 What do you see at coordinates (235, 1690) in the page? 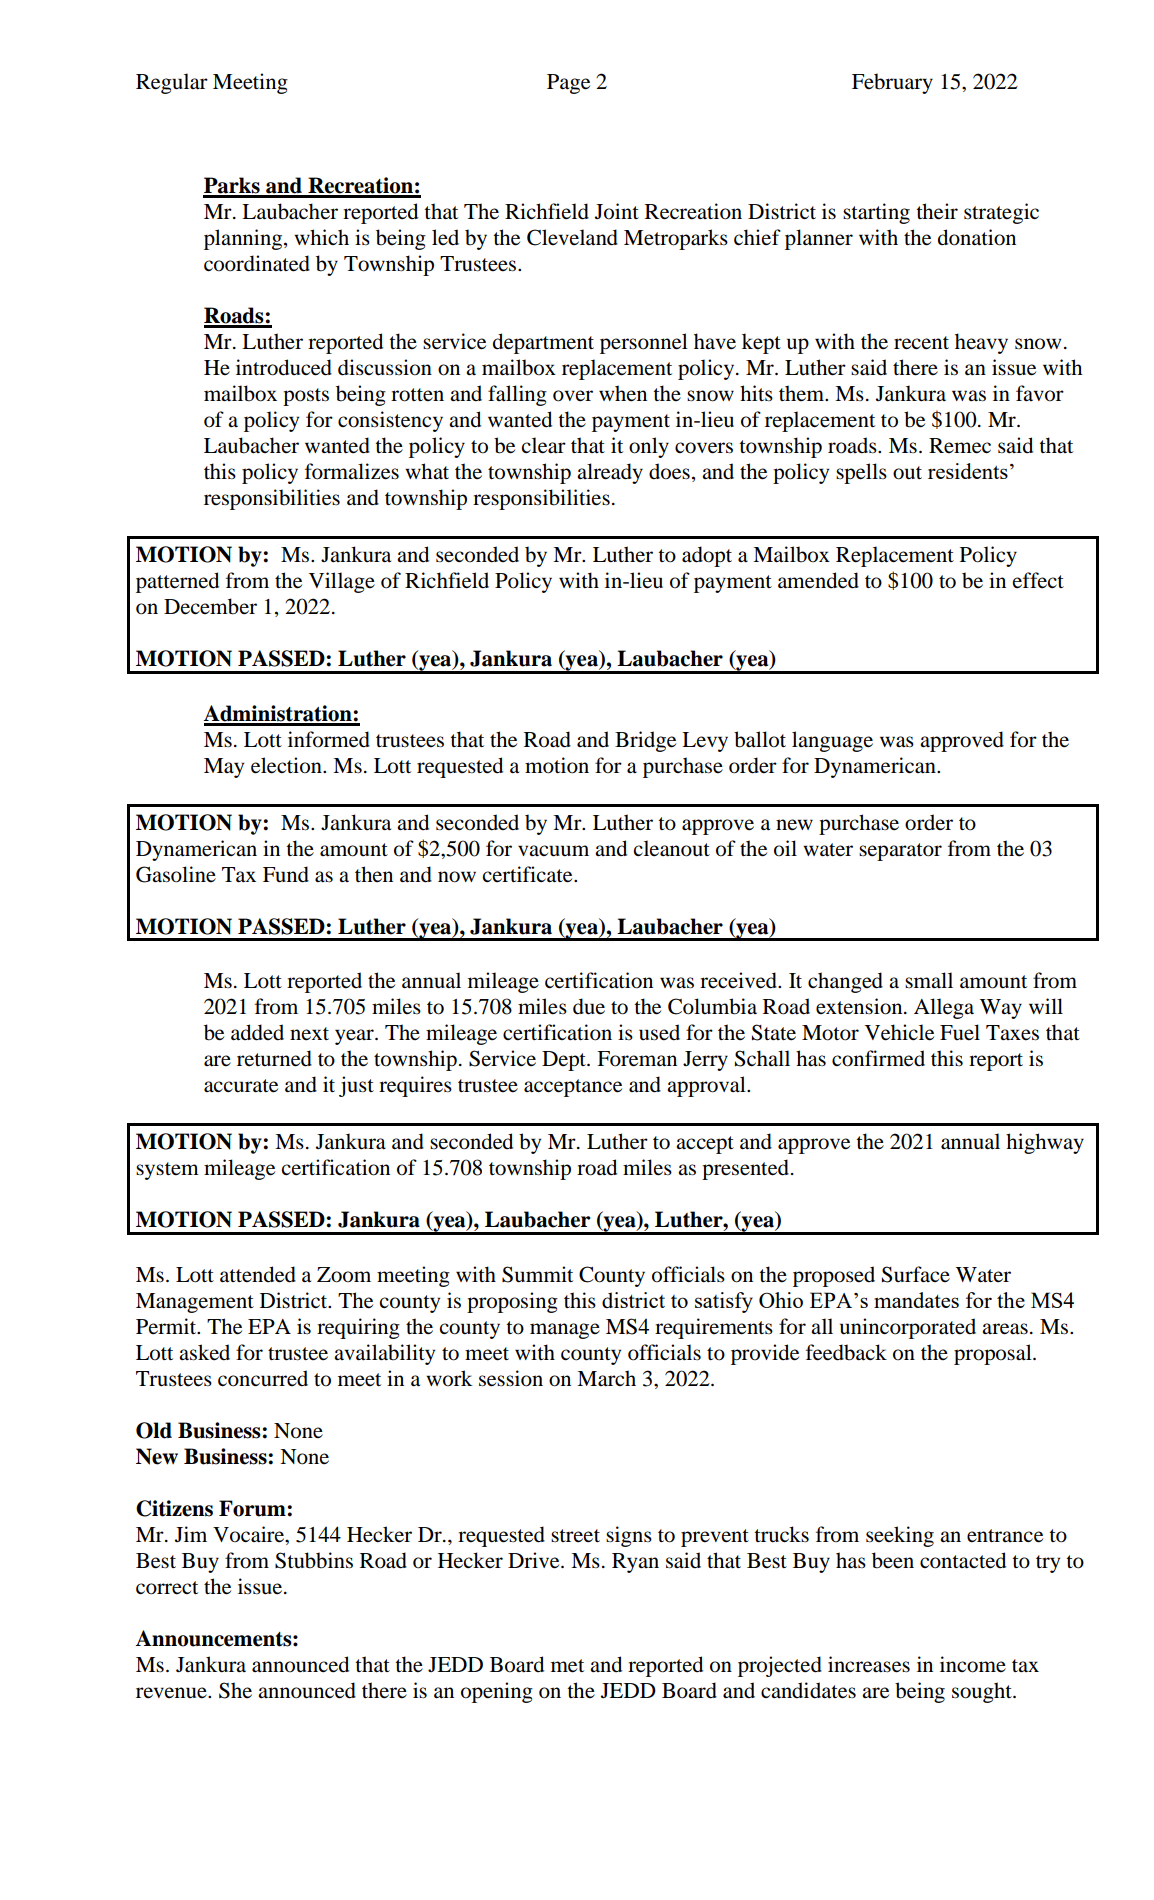
I see `She` at bounding box center [235, 1690].
